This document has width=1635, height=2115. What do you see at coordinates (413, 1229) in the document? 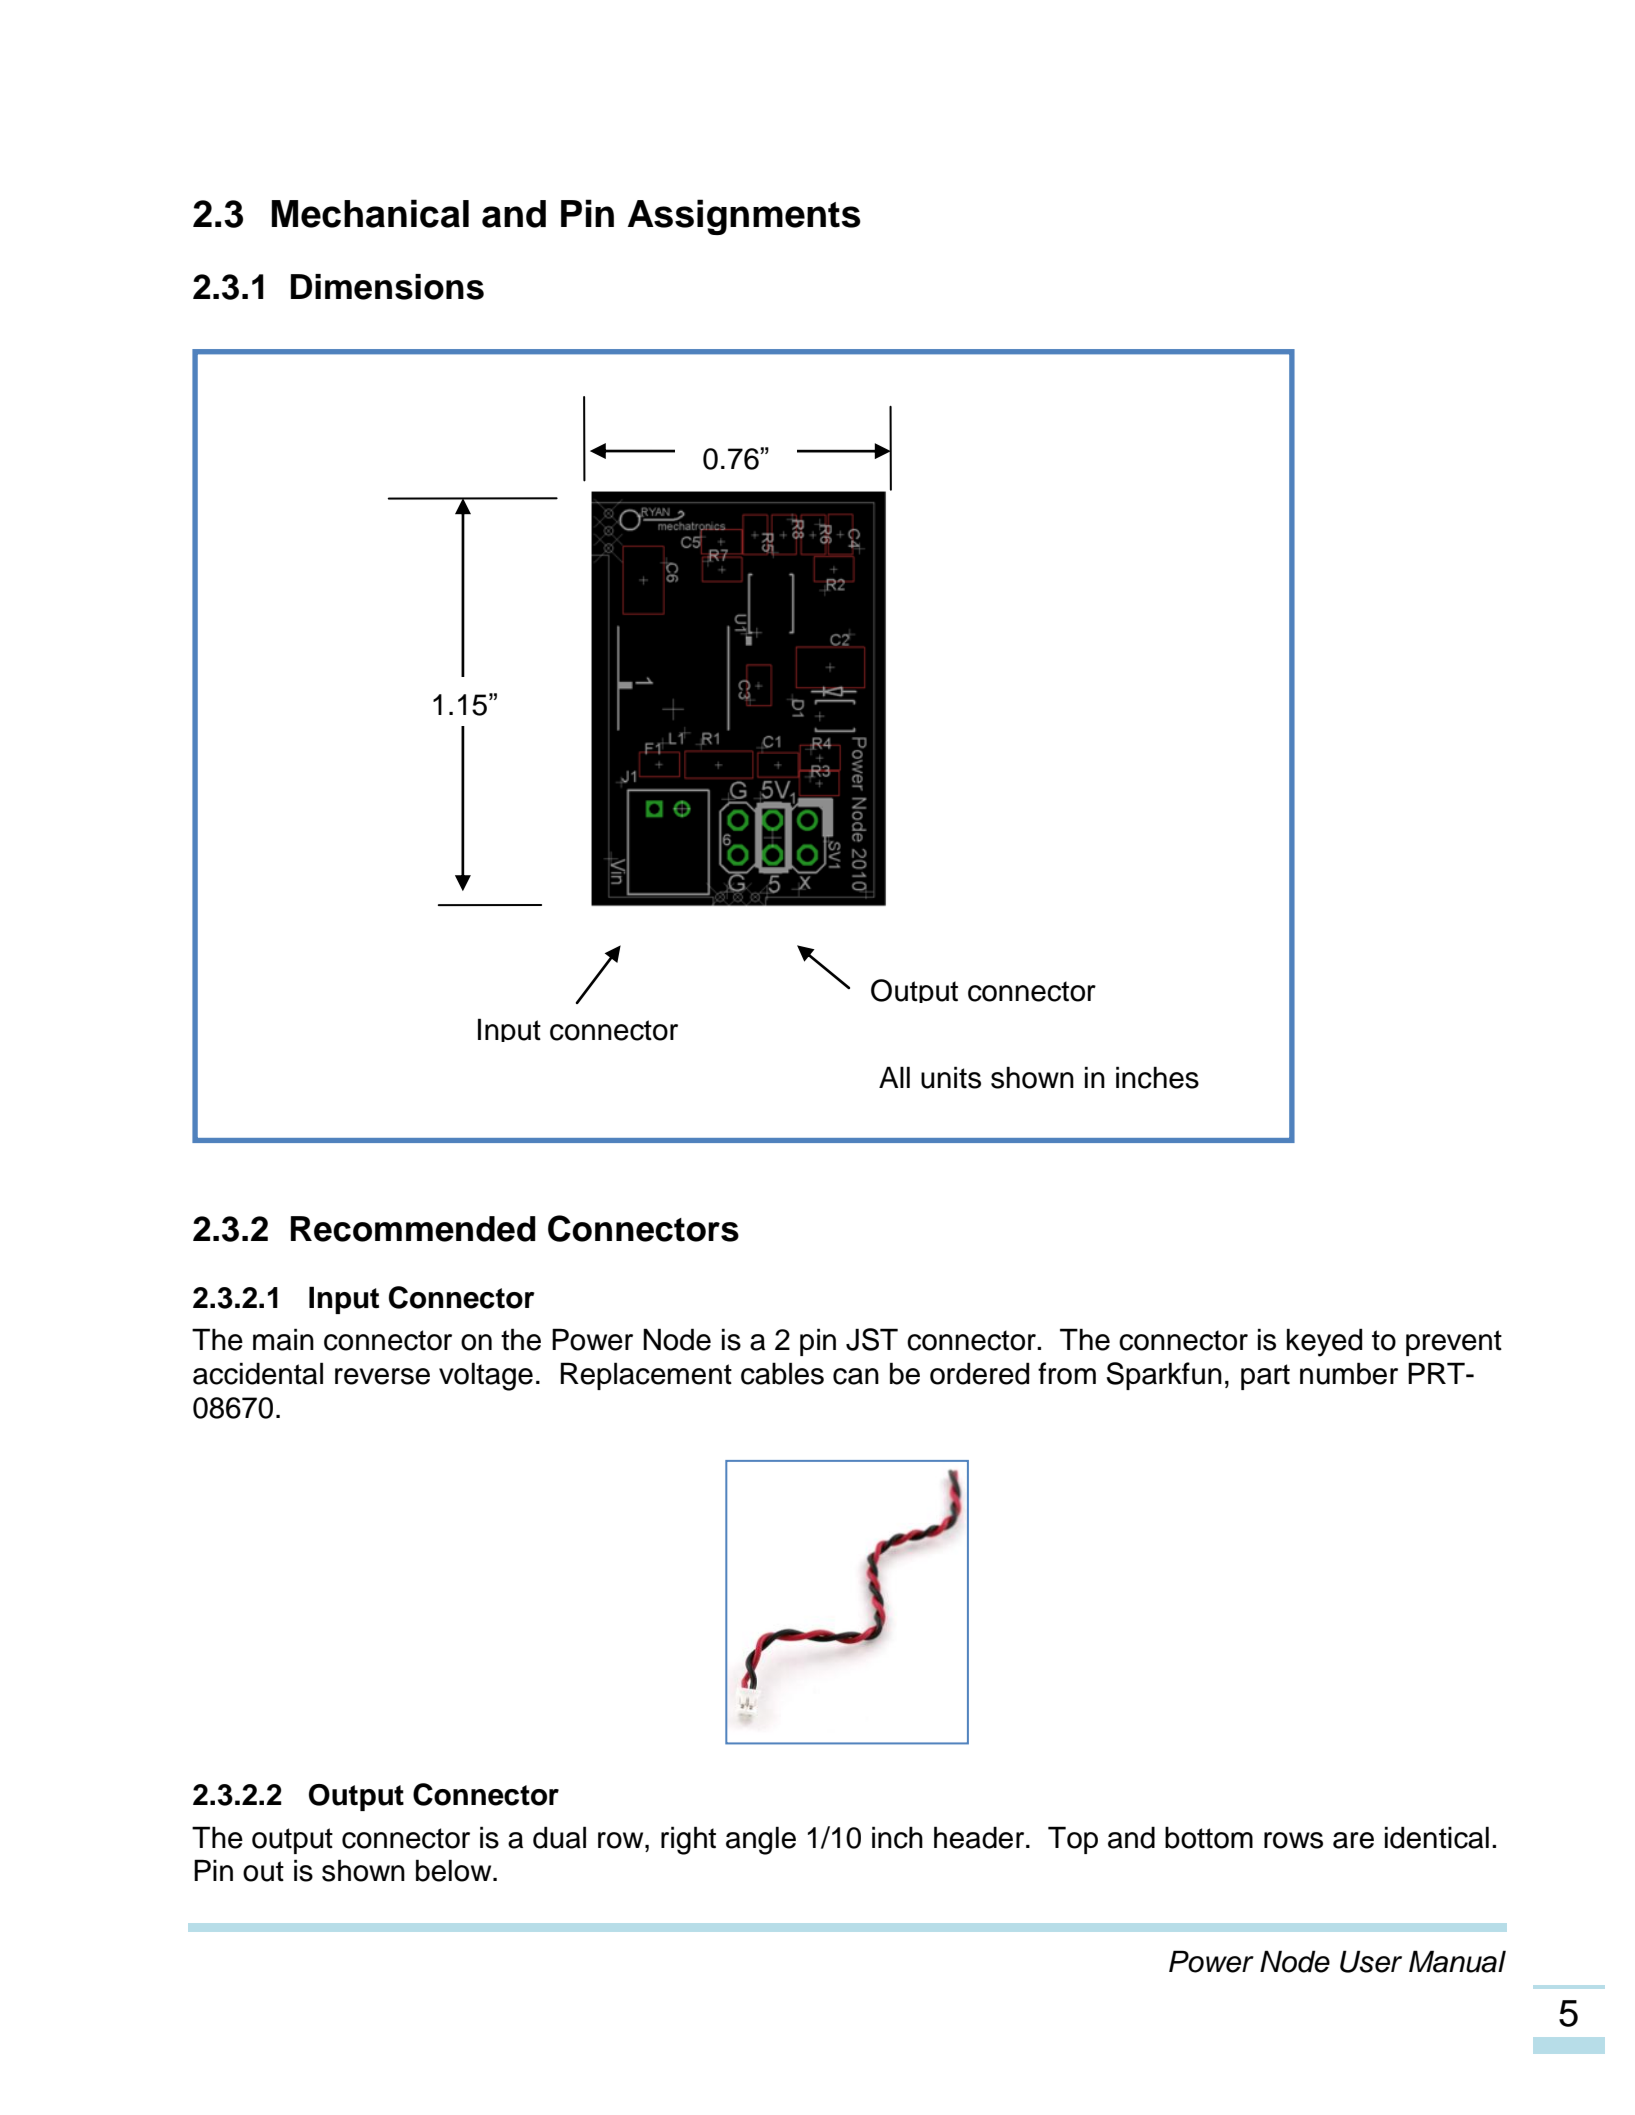
I see `Recommended` at bounding box center [413, 1229].
